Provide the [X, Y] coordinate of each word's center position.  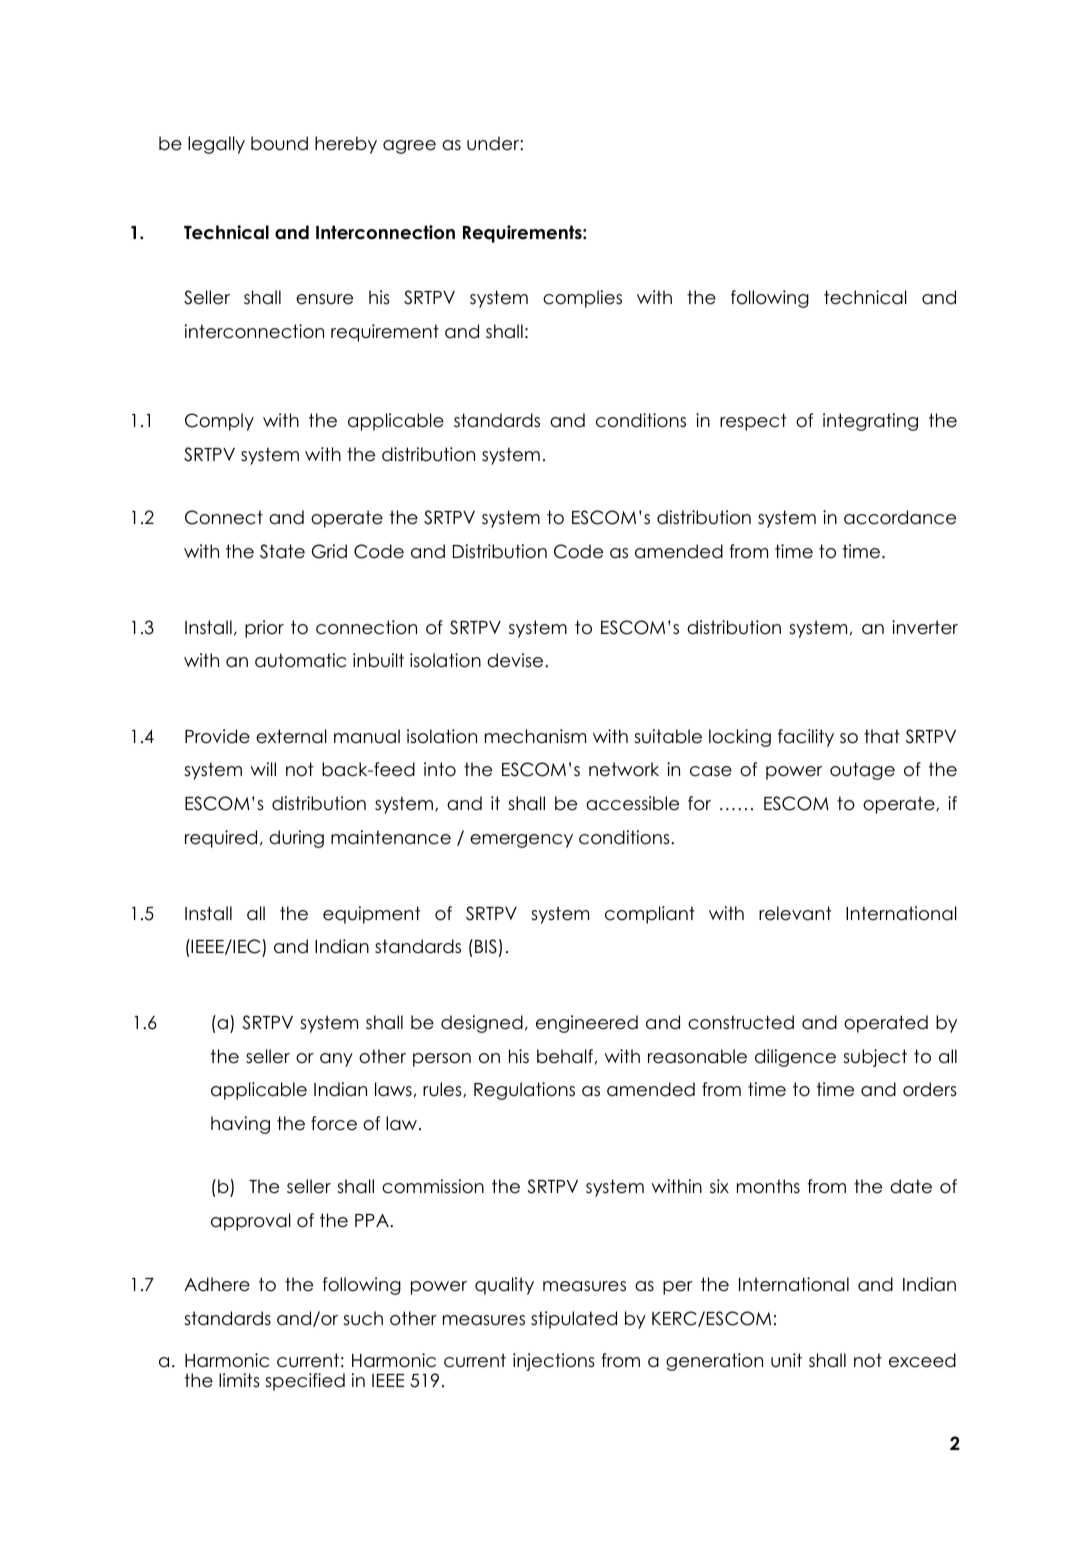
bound [279, 143]
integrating [870, 422]
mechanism [535, 736]
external [291, 736]
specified [305, 1382]
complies [582, 299]
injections [554, 1362]
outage [862, 771]
